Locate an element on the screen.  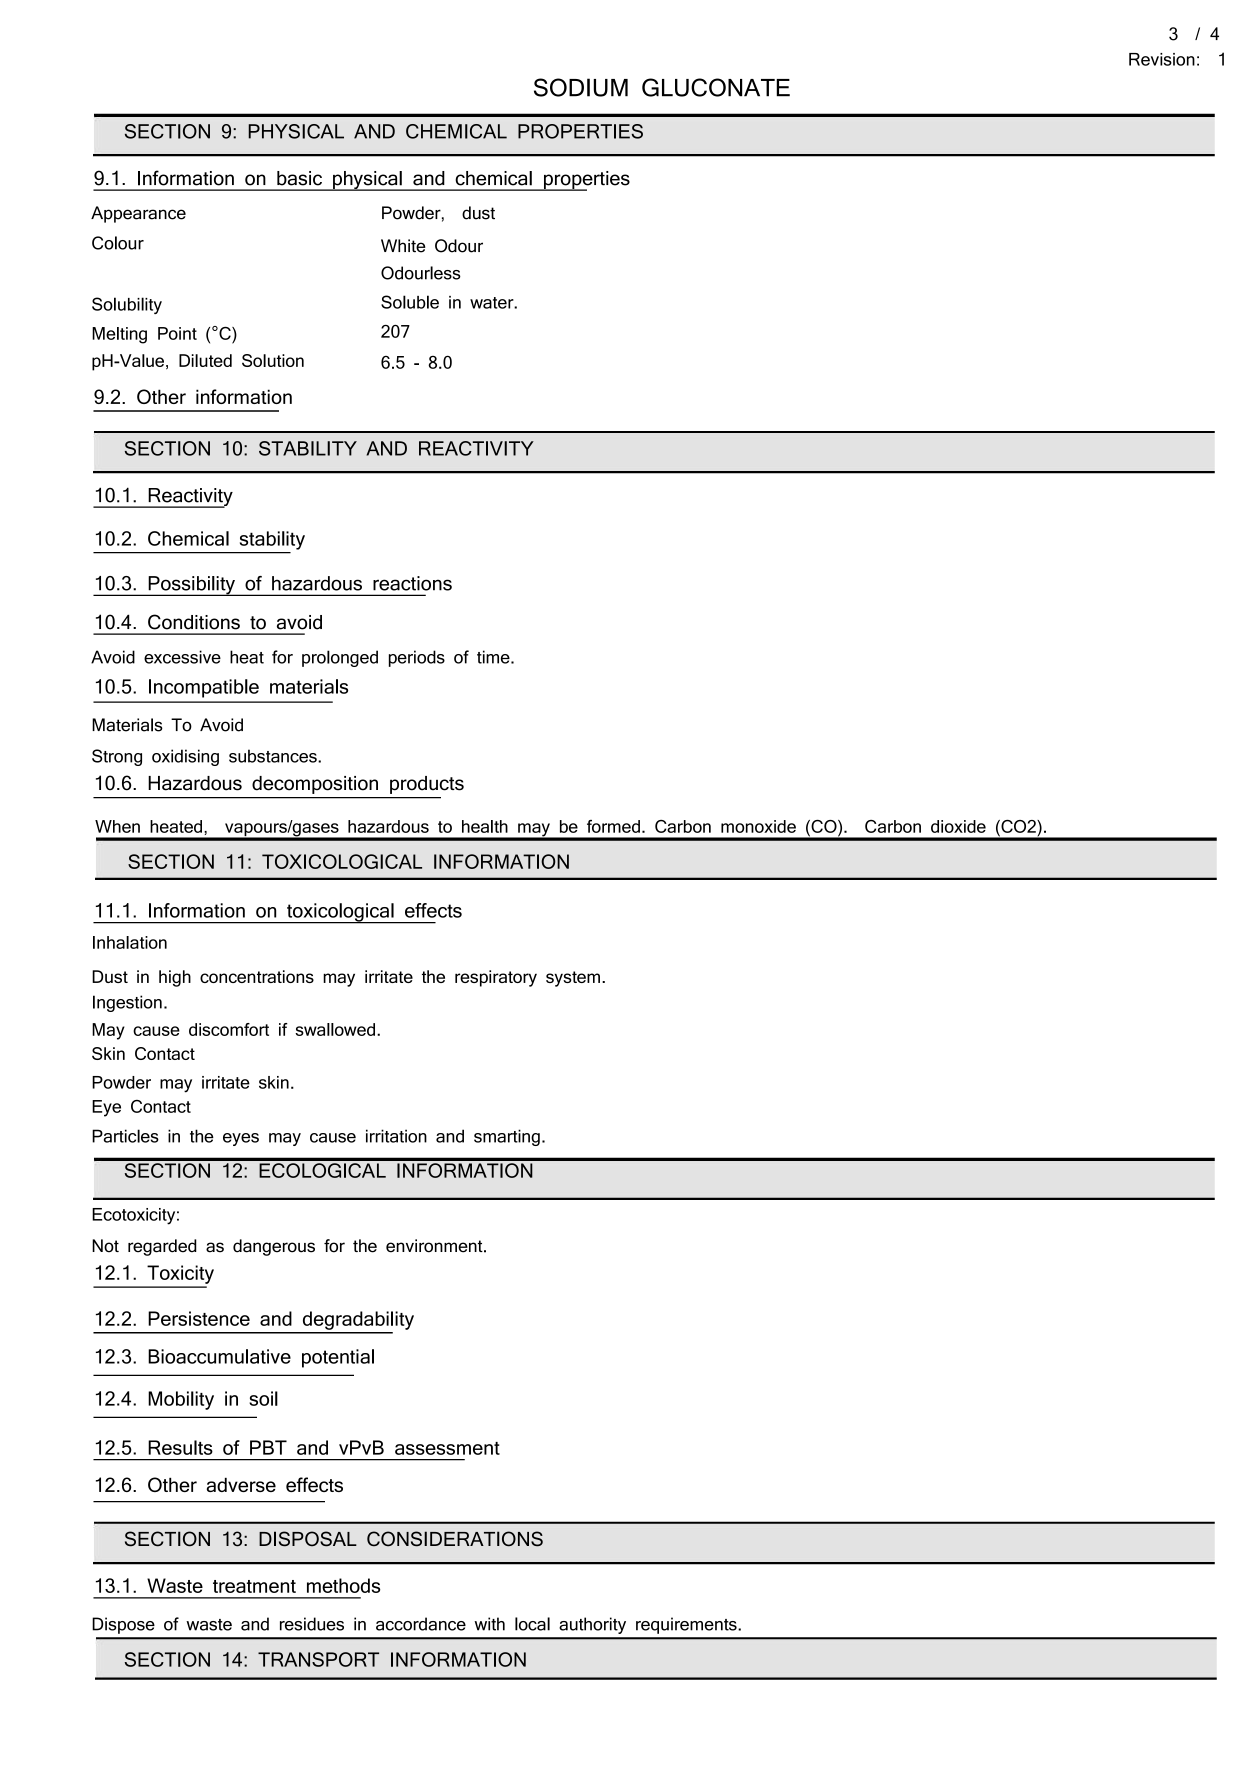
When is located at coordinates (117, 826).
